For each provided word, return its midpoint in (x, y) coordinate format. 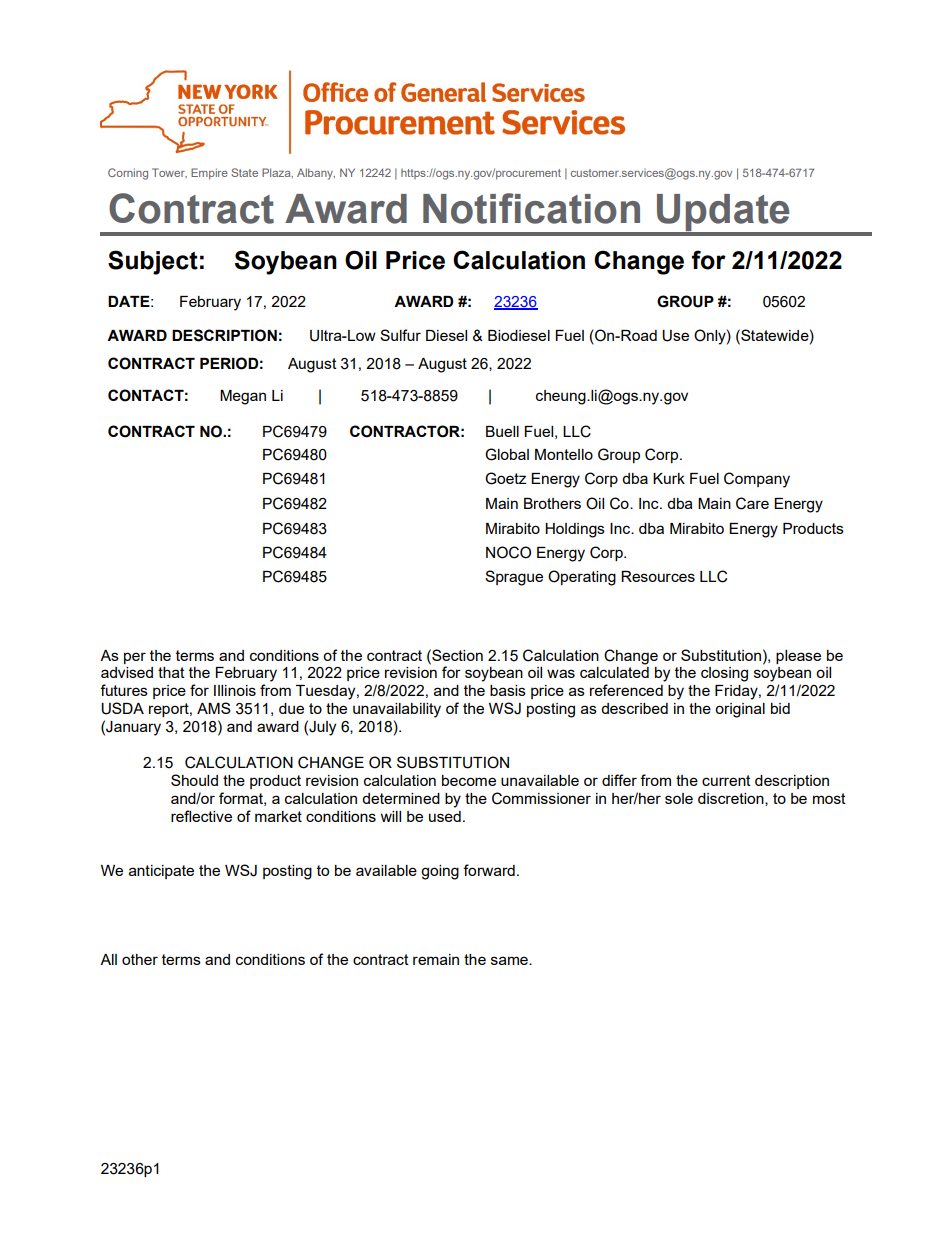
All (108, 959)
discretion (732, 799)
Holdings (575, 530)
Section (456, 655)
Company (757, 480)
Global (507, 454)
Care (752, 503)
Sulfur (400, 335)
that (171, 672)
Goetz (505, 478)
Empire (209, 174)
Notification (531, 208)
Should (194, 780)
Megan (243, 397)
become (469, 780)
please (798, 657)
